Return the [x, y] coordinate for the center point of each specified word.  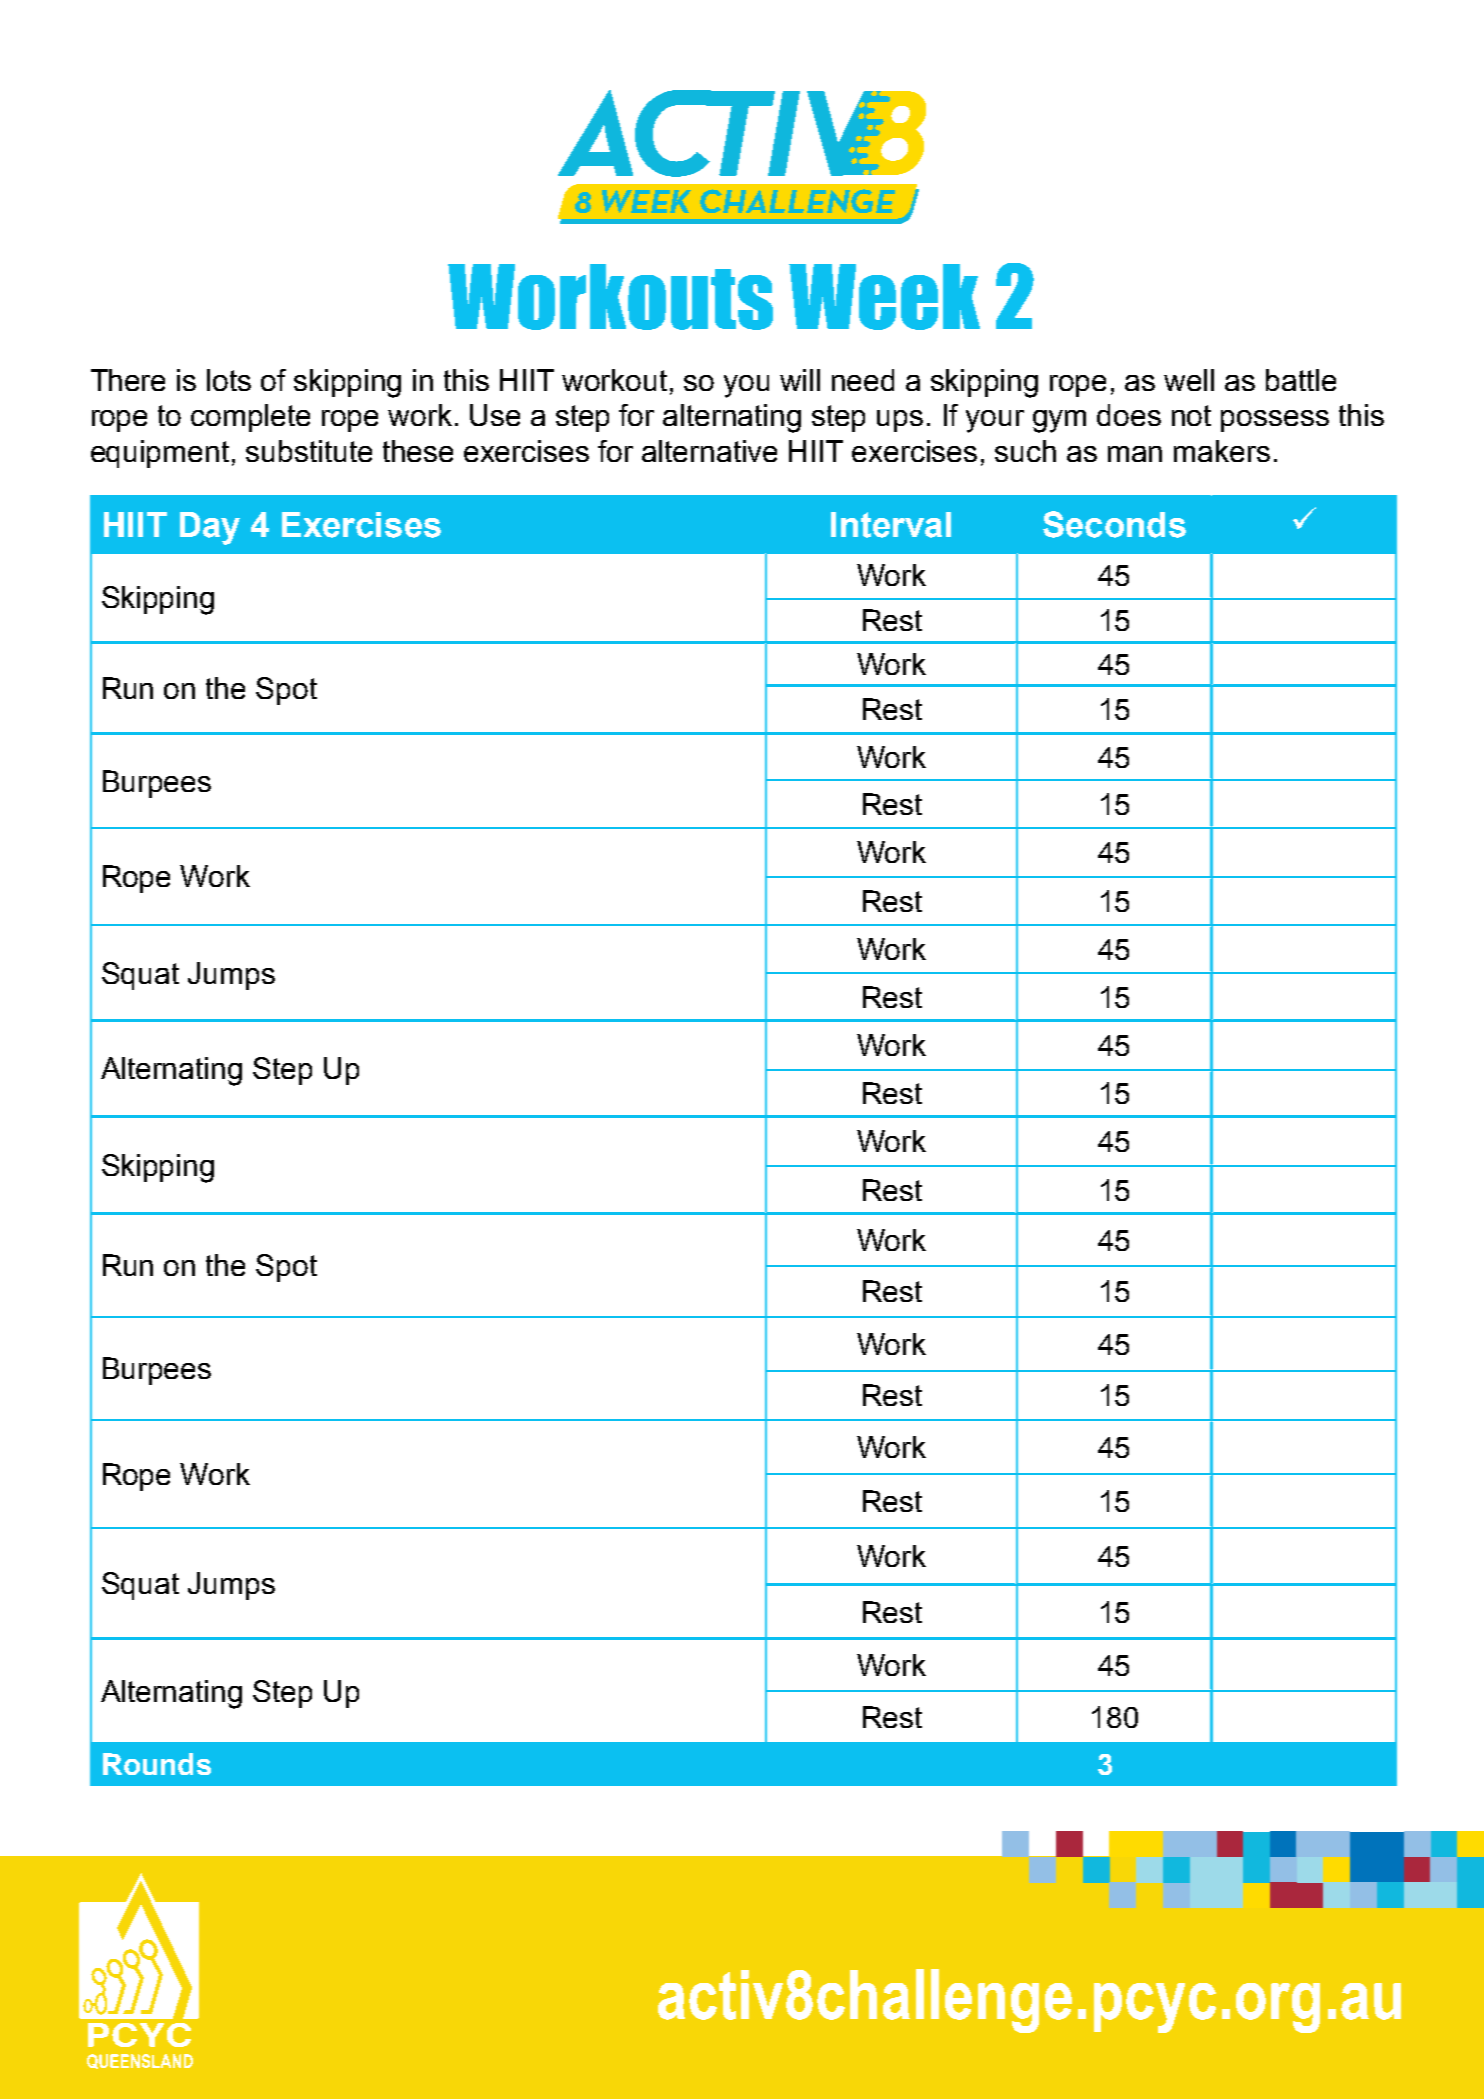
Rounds [157, 1764]
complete [250, 418]
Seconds [1114, 524]
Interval [891, 525]
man [1135, 454]
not [1191, 415]
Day [210, 528]
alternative [709, 451]
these [418, 451]
